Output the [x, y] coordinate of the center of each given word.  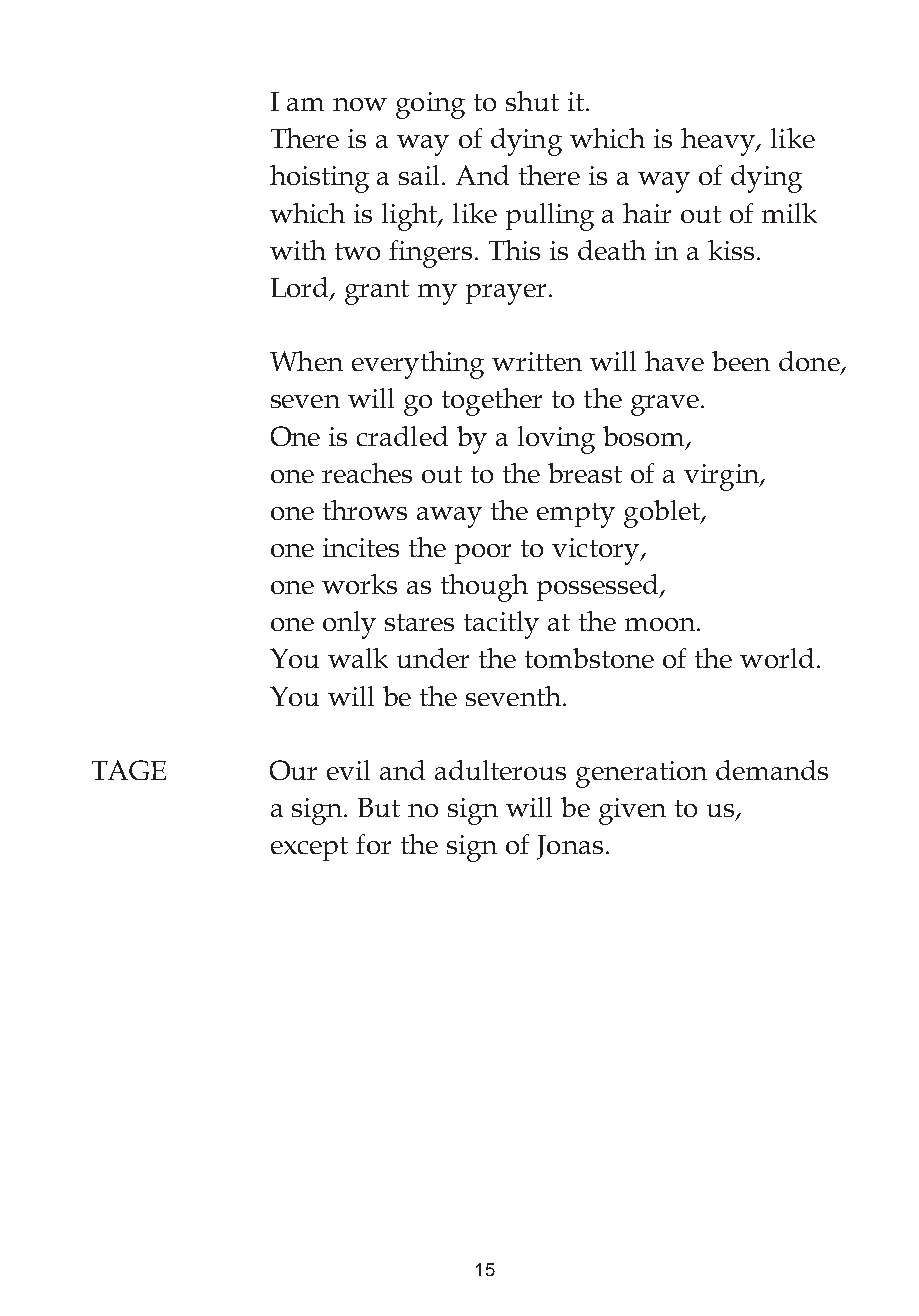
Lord [301, 288]
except [309, 849]
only [349, 625]
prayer [506, 294]
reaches [367, 473]
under [433, 658]
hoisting [319, 179]
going [430, 105]
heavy [719, 142]
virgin [722, 477]
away [449, 517]
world [777, 658]
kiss [731, 250]
